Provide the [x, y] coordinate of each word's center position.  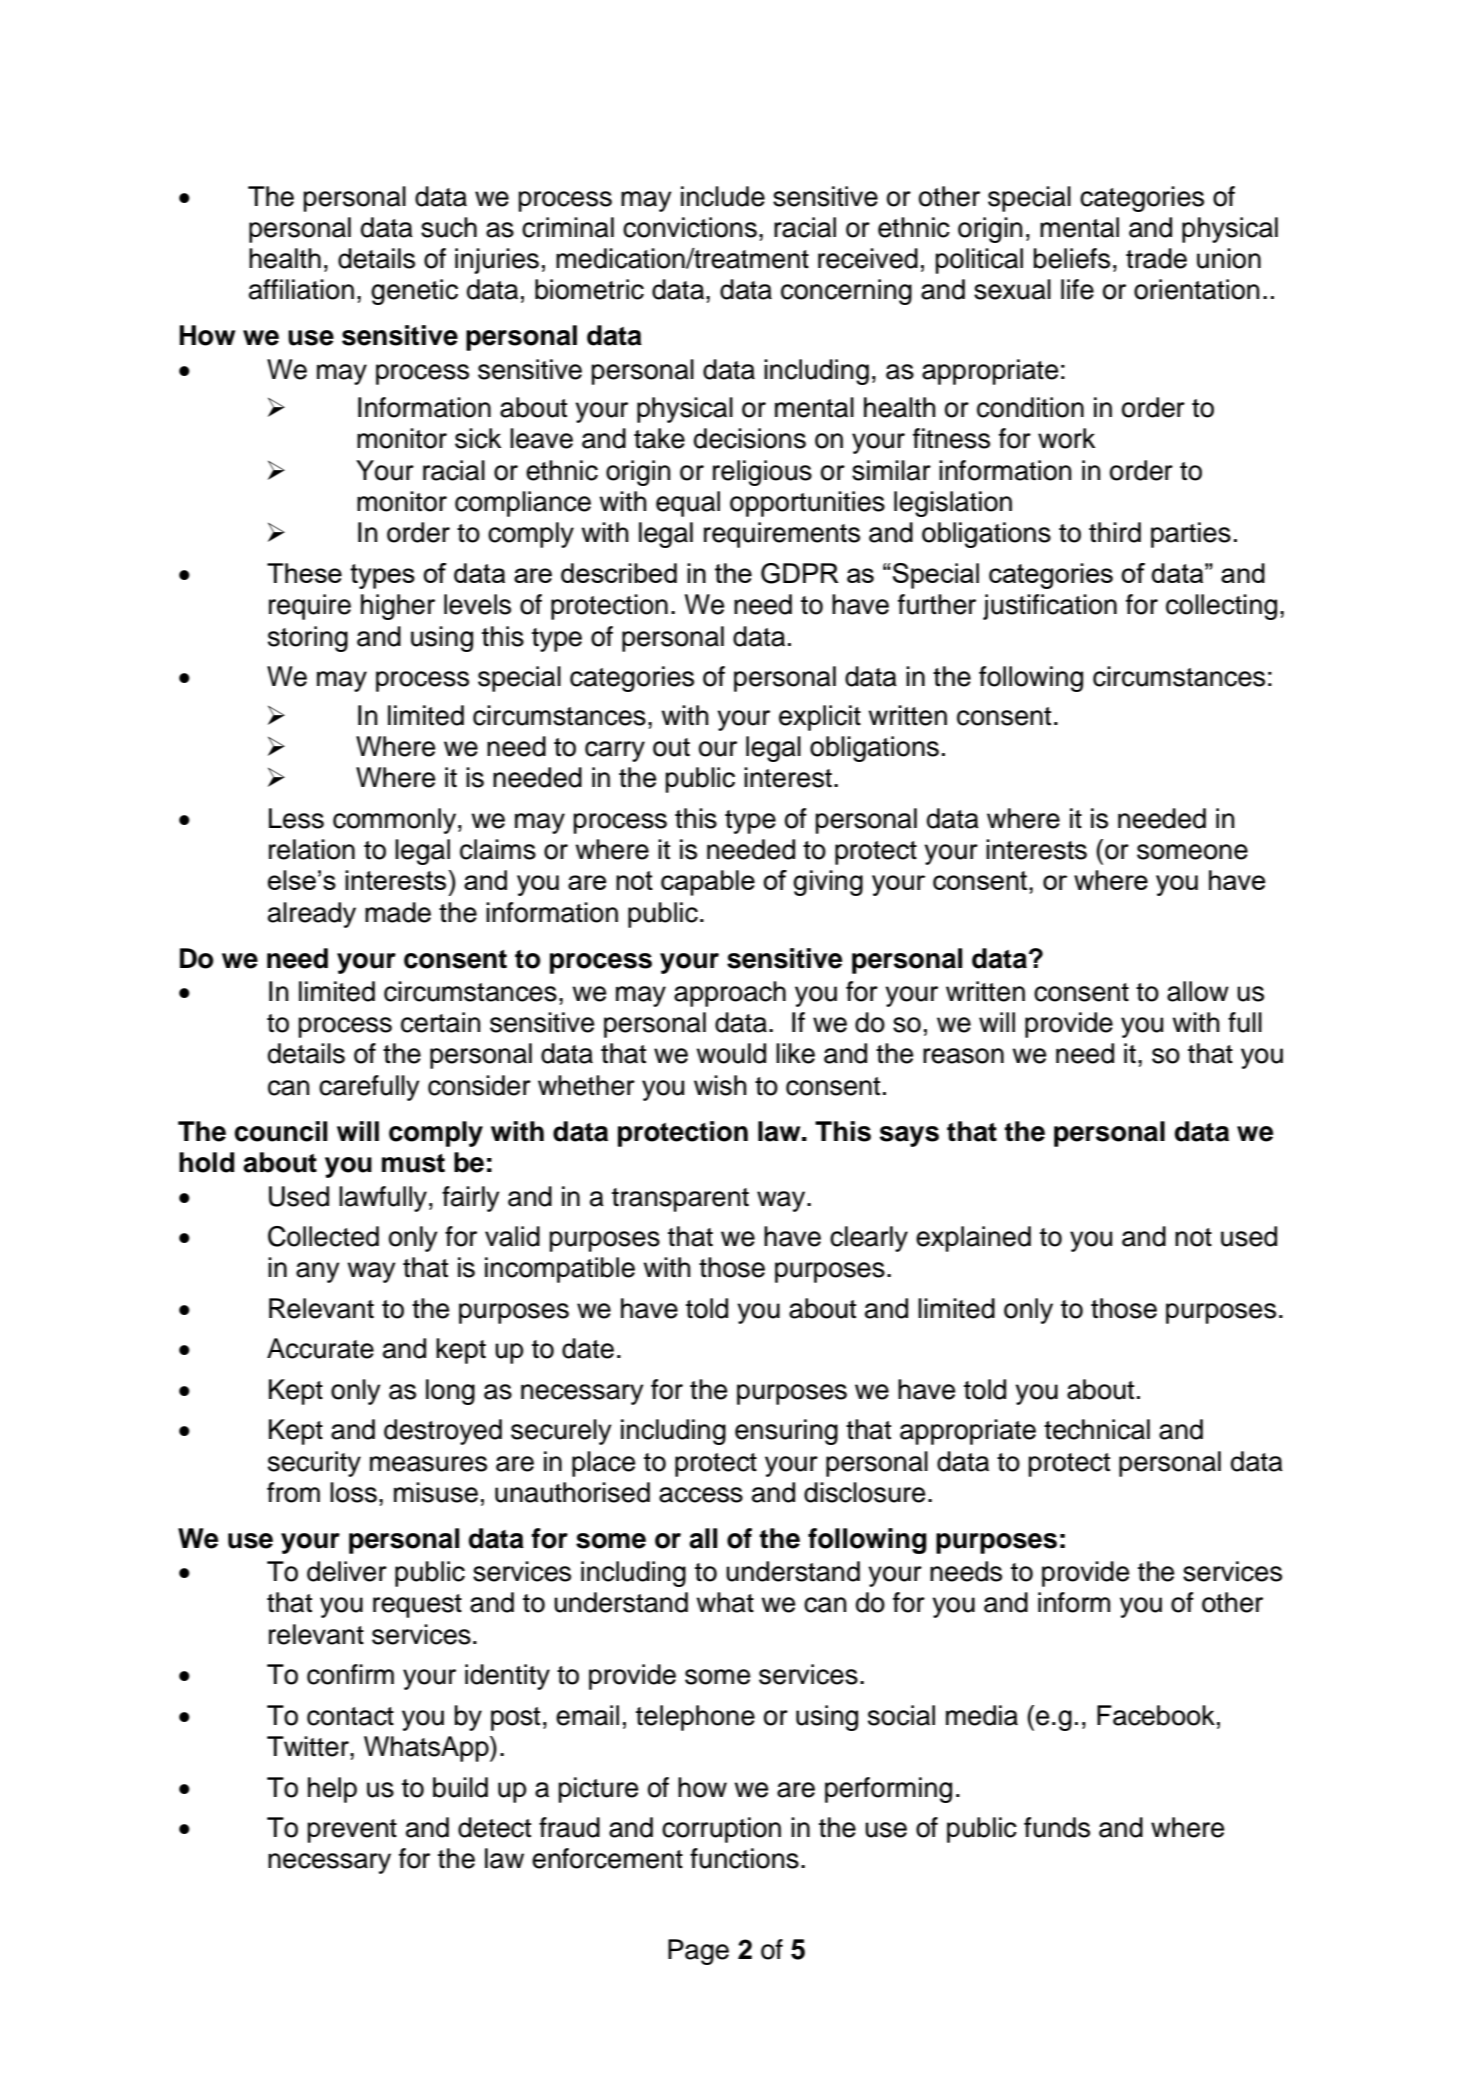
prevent [352, 1831]
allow [1198, 991]
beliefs [1071, 258]
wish [720, 1085]
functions [744, 1858]
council [281, 1131]
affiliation [301, 289]
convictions [690, 227]
